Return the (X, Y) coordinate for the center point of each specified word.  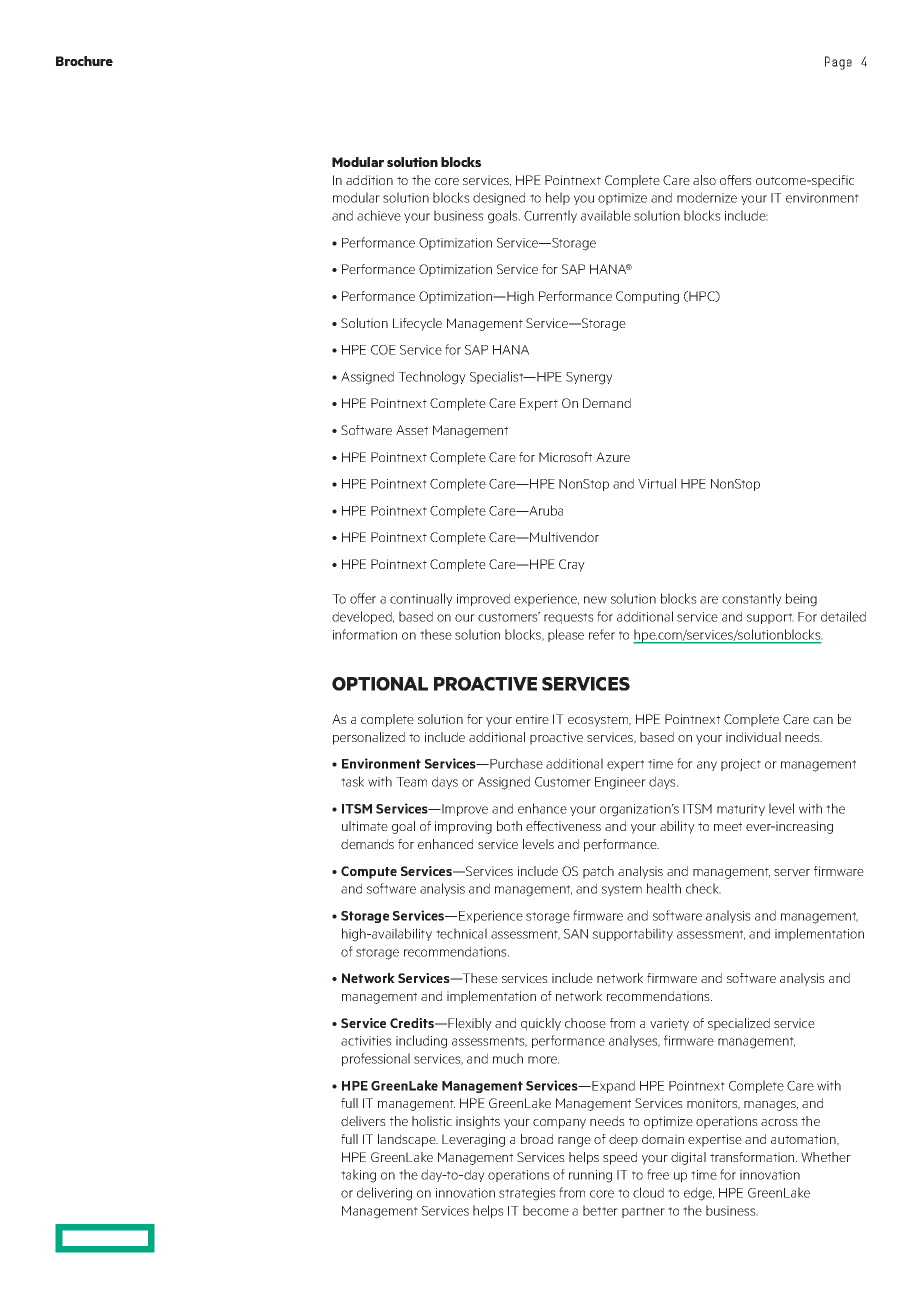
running (590, 1176)
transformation (753, 1157)
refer (602, 634)
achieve (379, 215)
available (606, 215)
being (801, 600)
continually (421, 599)
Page (838, 63)
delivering (384, 1194)
